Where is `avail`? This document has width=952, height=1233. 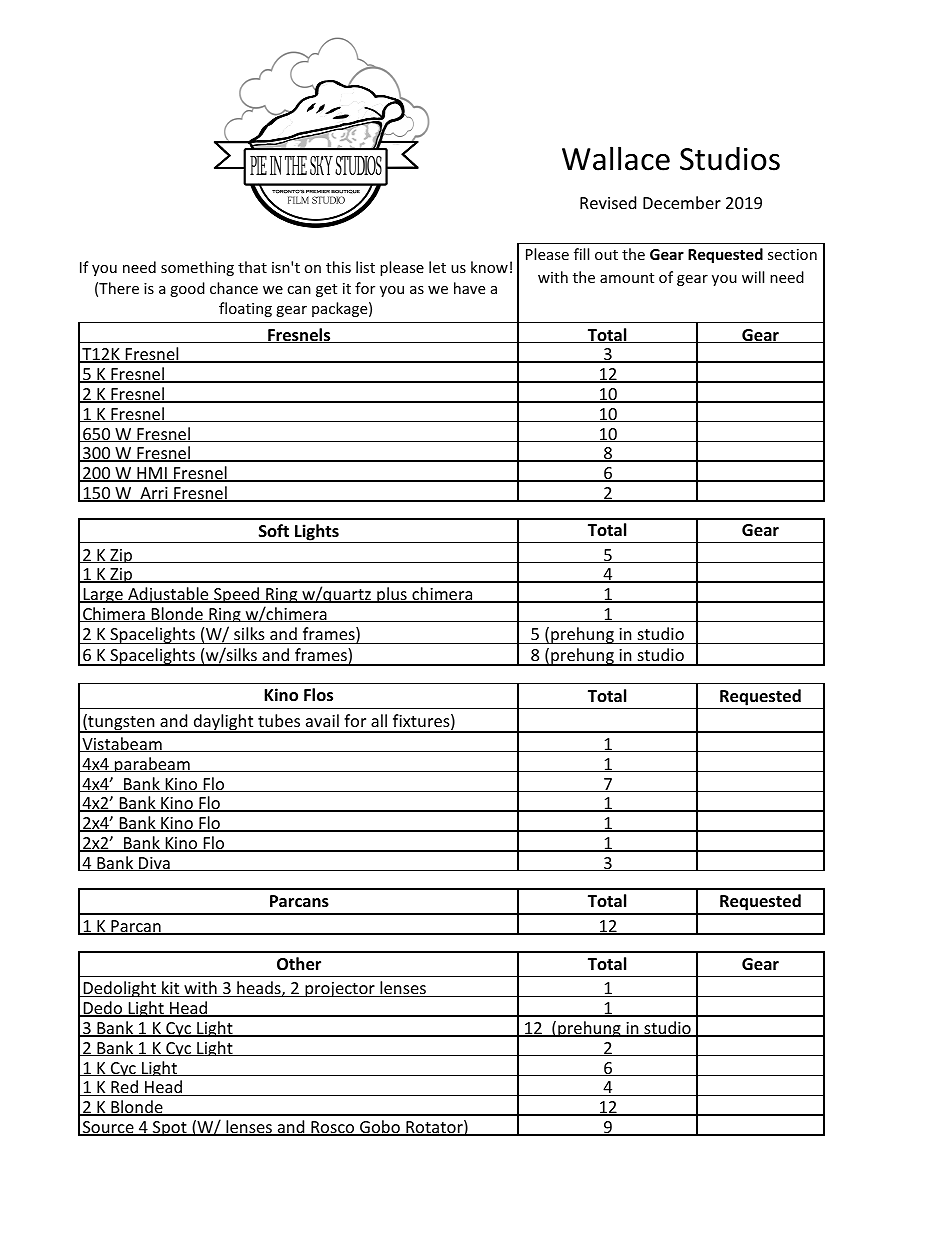
avail is located at coordinates (322, 720).
